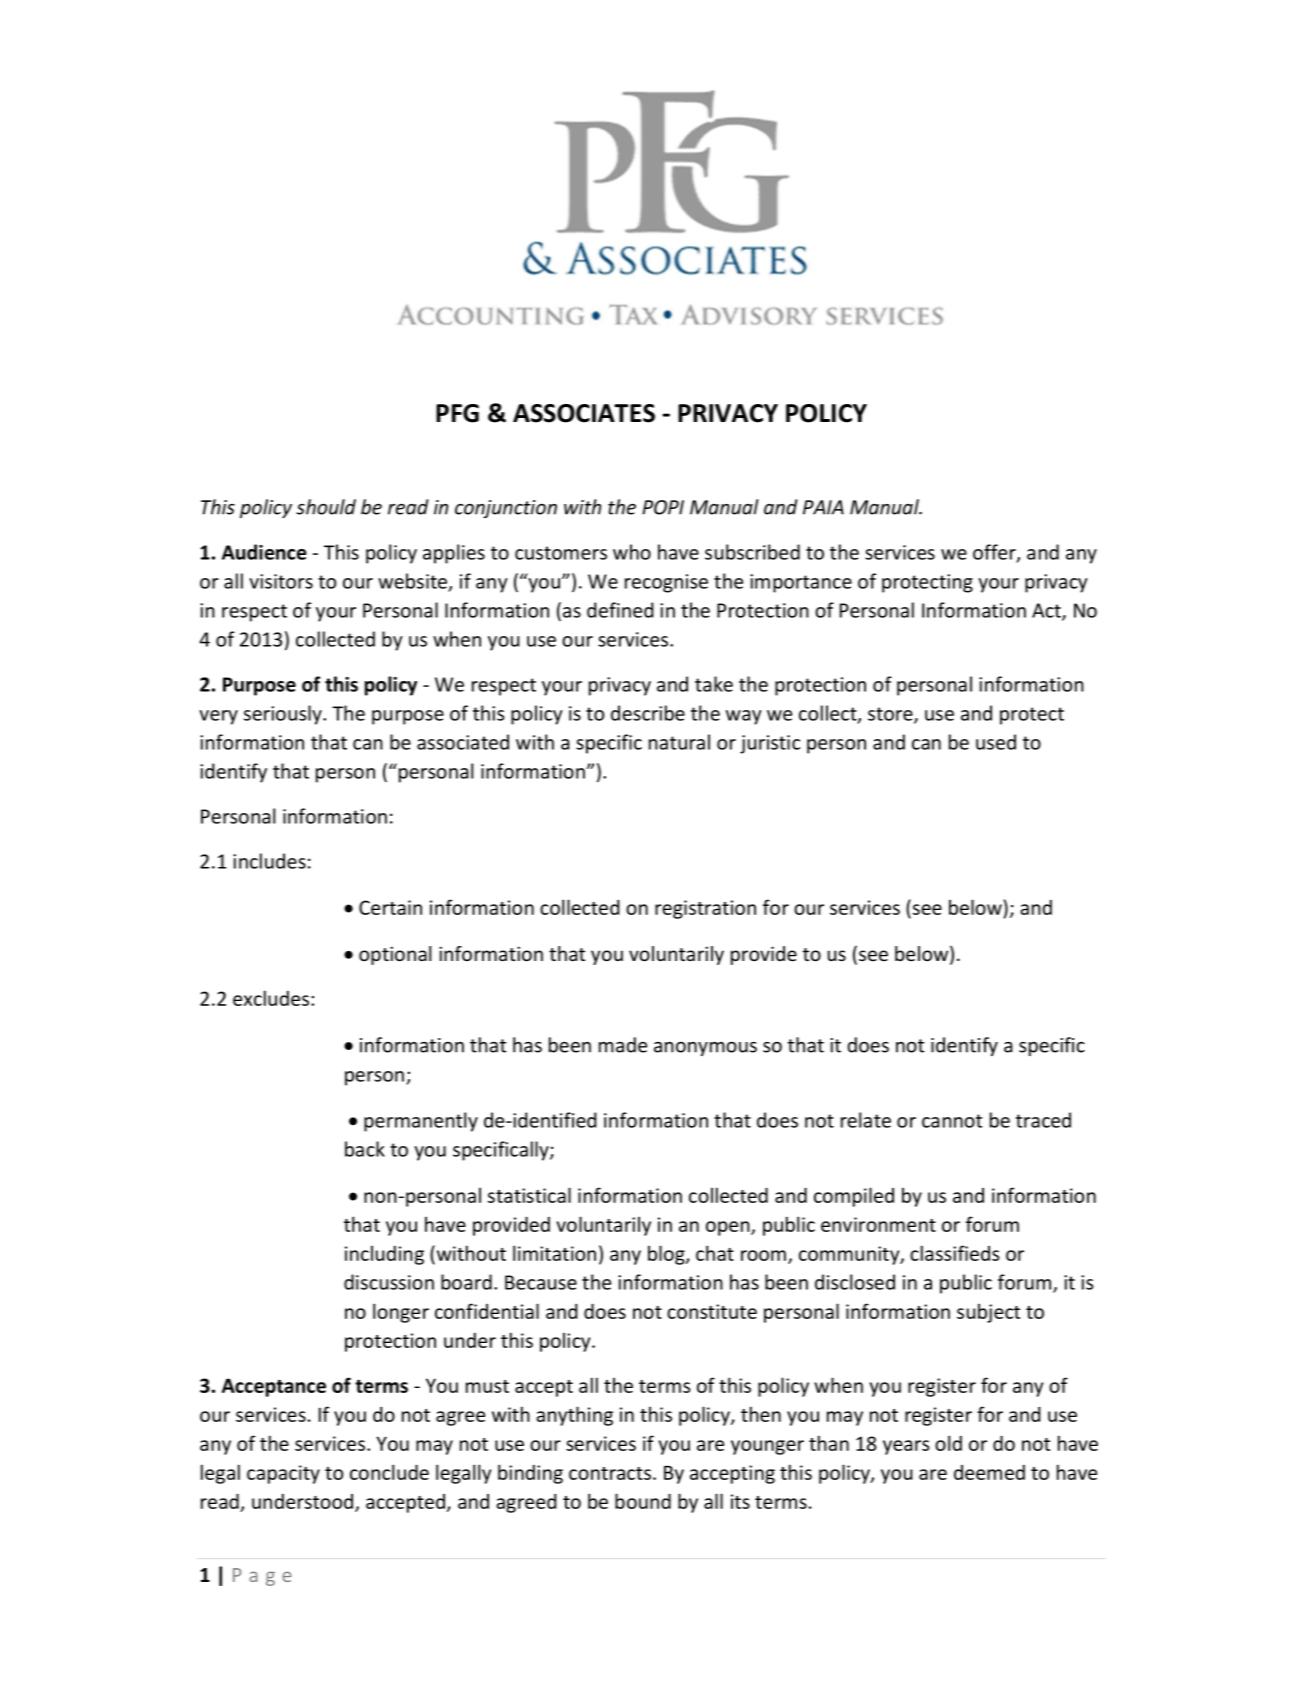 This screenshot has height=1687, width=1303. What do you see at coordinates (584, 413) in the screenshot?
I see `ASSOCIATES` at bounding box center [584, 413].
